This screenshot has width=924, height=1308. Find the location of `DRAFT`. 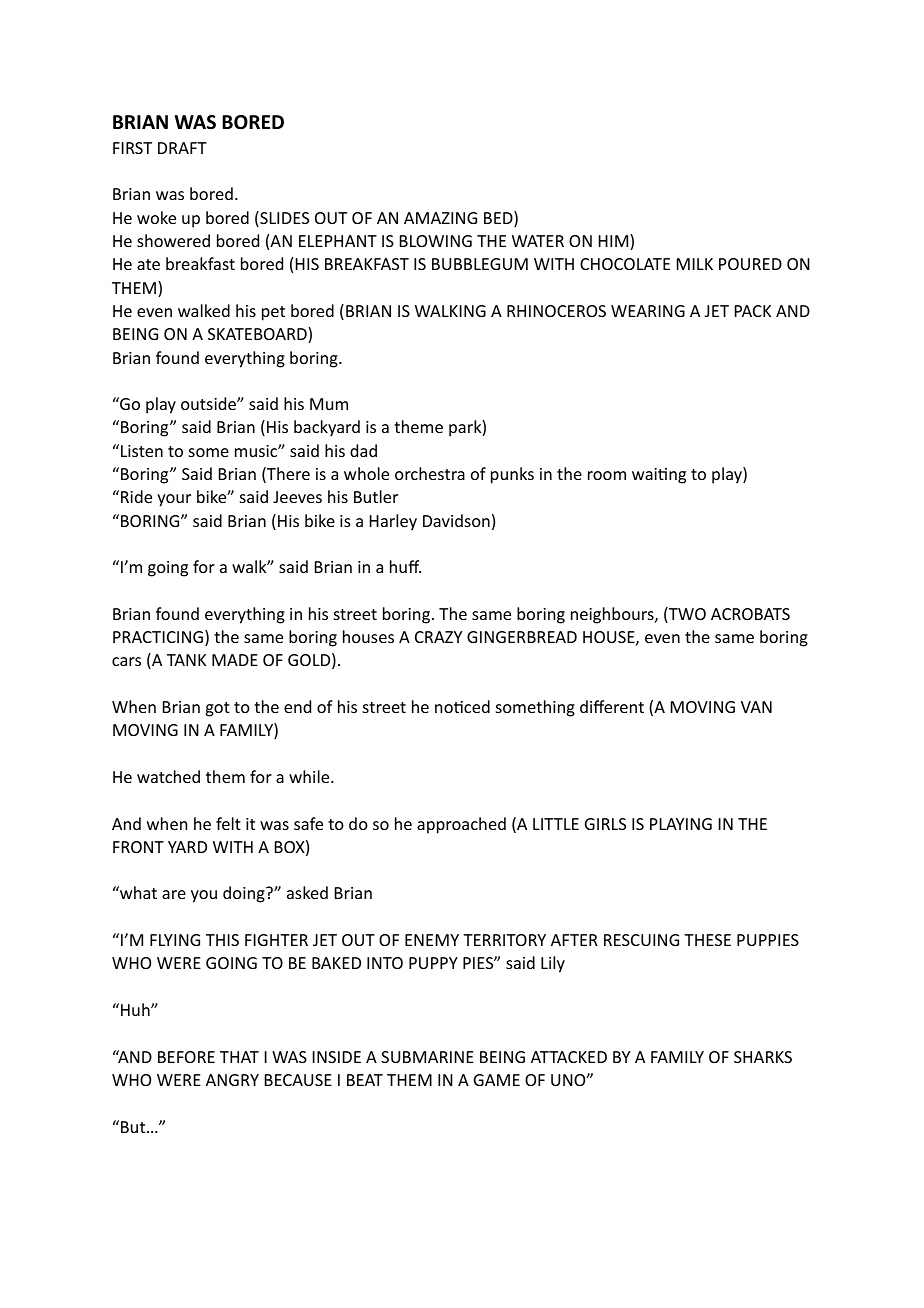

DRAFT is located at coordinates (182, 148).
